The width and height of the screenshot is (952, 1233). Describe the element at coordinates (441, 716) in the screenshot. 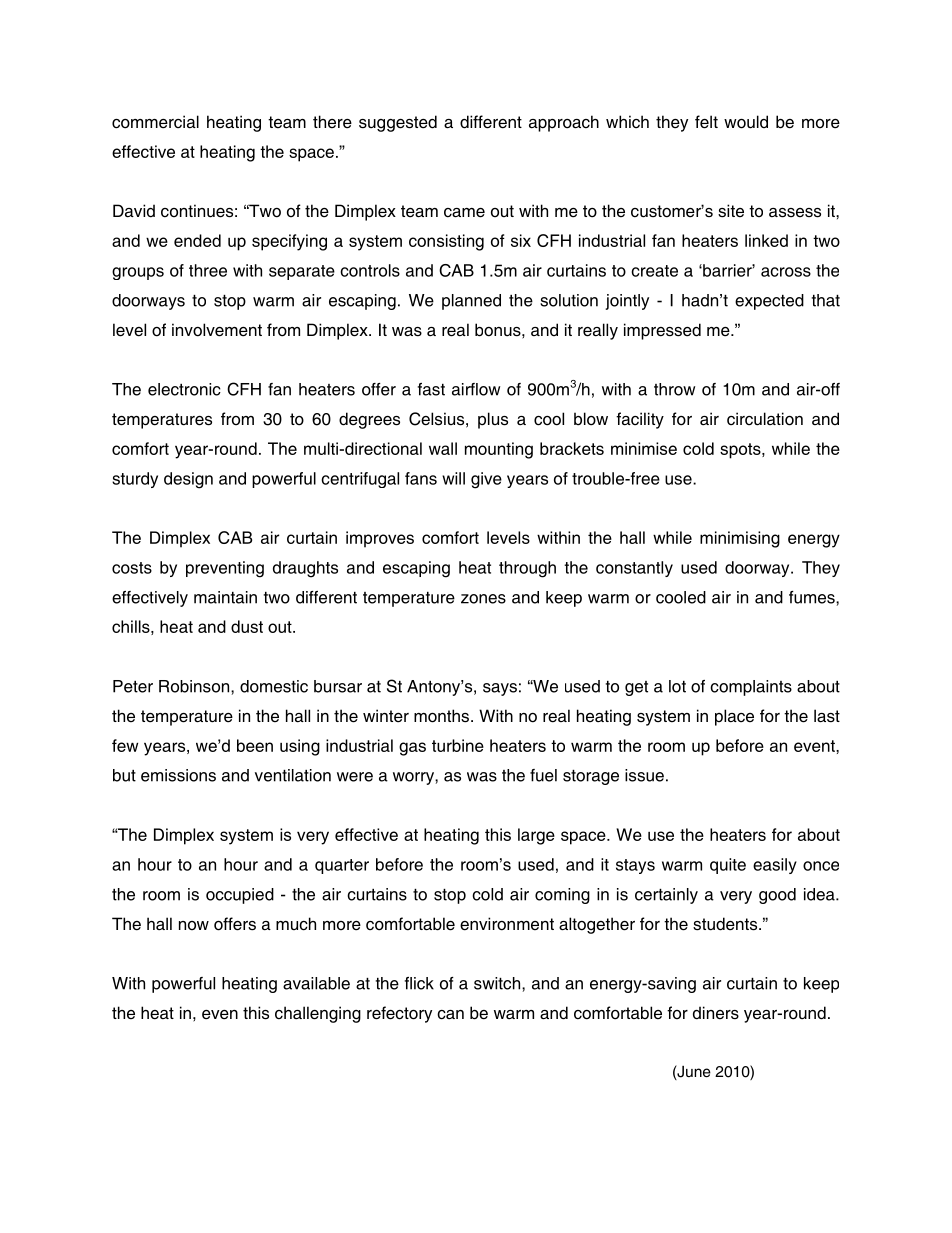

I see `months` at that location.
